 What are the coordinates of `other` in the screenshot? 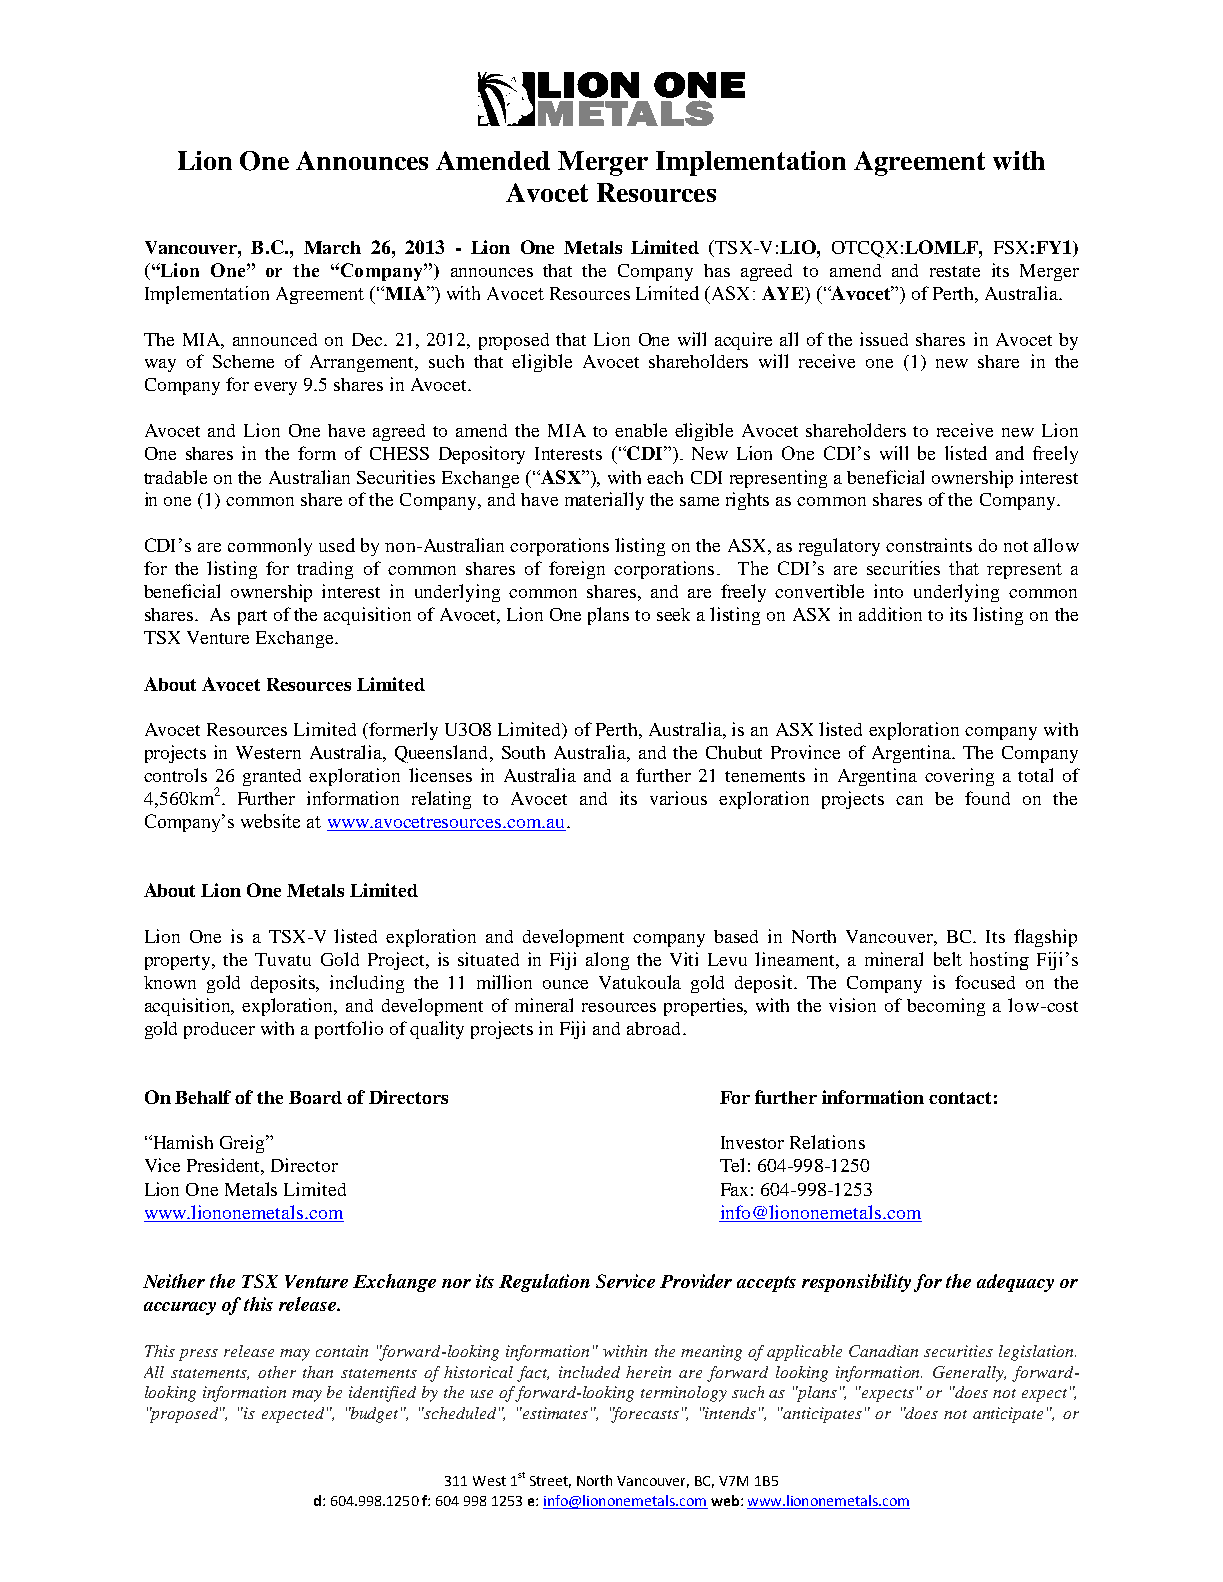 It's located at (277, 1372).
